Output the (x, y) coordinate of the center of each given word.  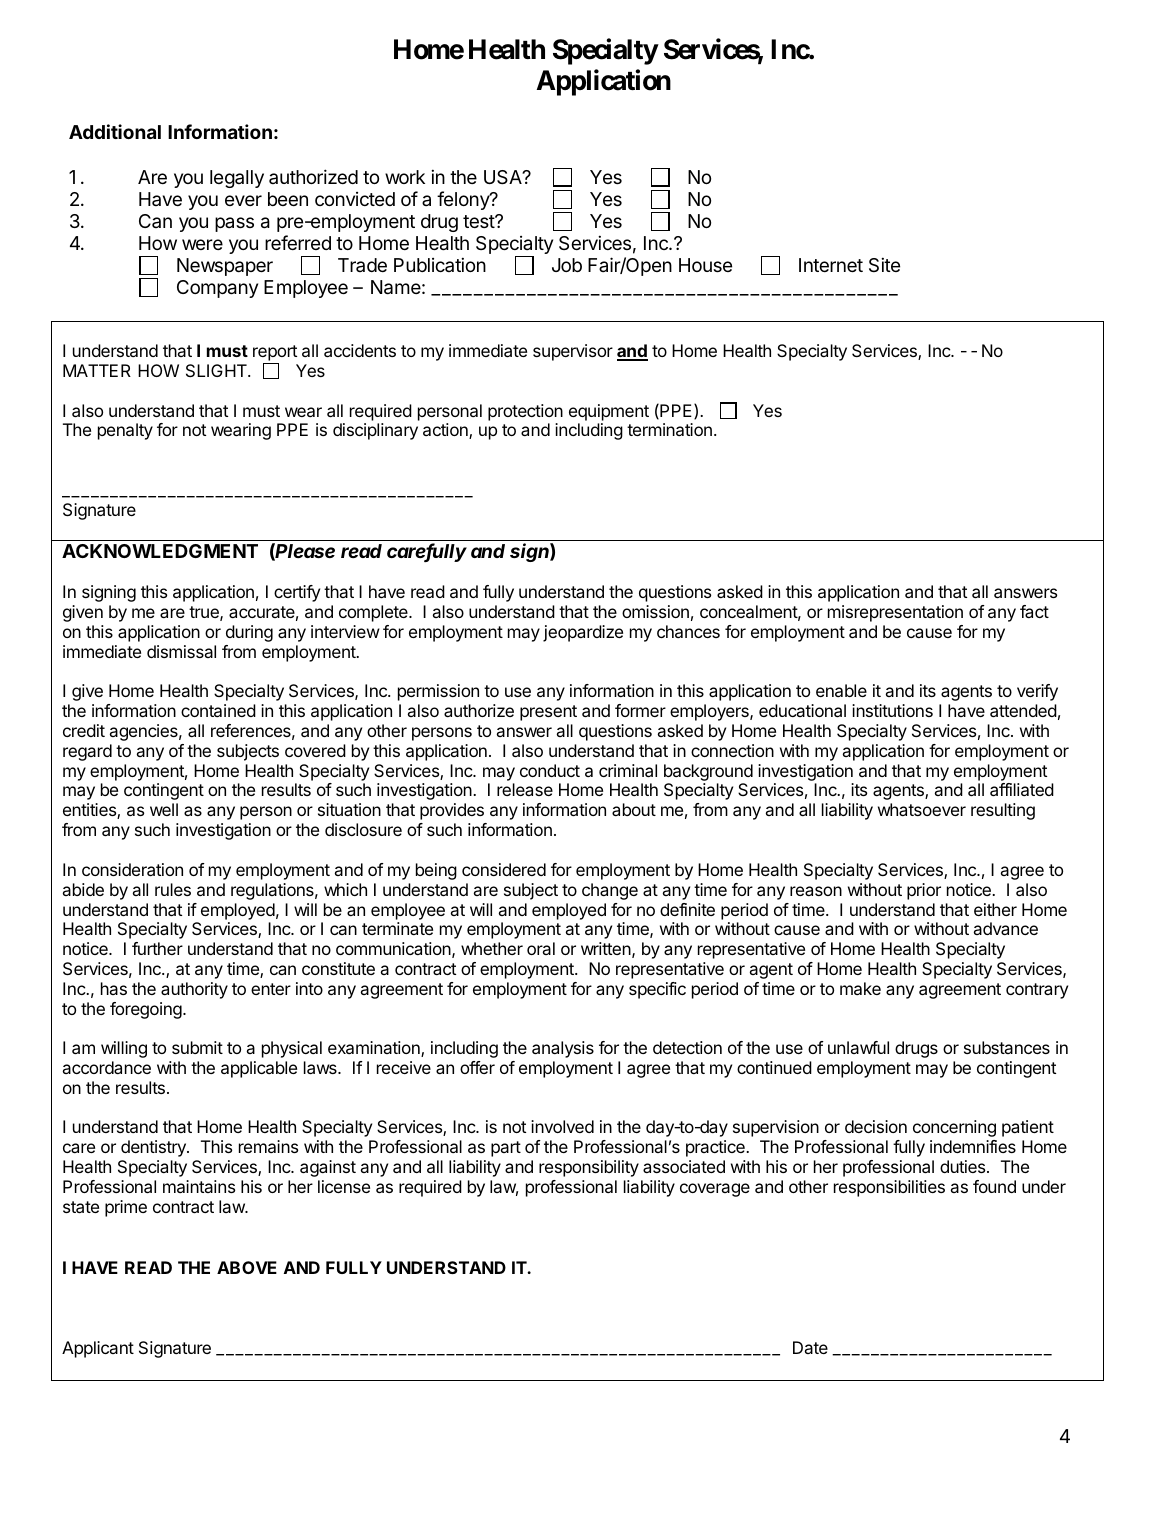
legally (237, 179)
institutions (892, 710)
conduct (550, 770)
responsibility (589, 1168)
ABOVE (247, 1267)
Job (567, 265)
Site (884, 264)
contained (218, 710)
